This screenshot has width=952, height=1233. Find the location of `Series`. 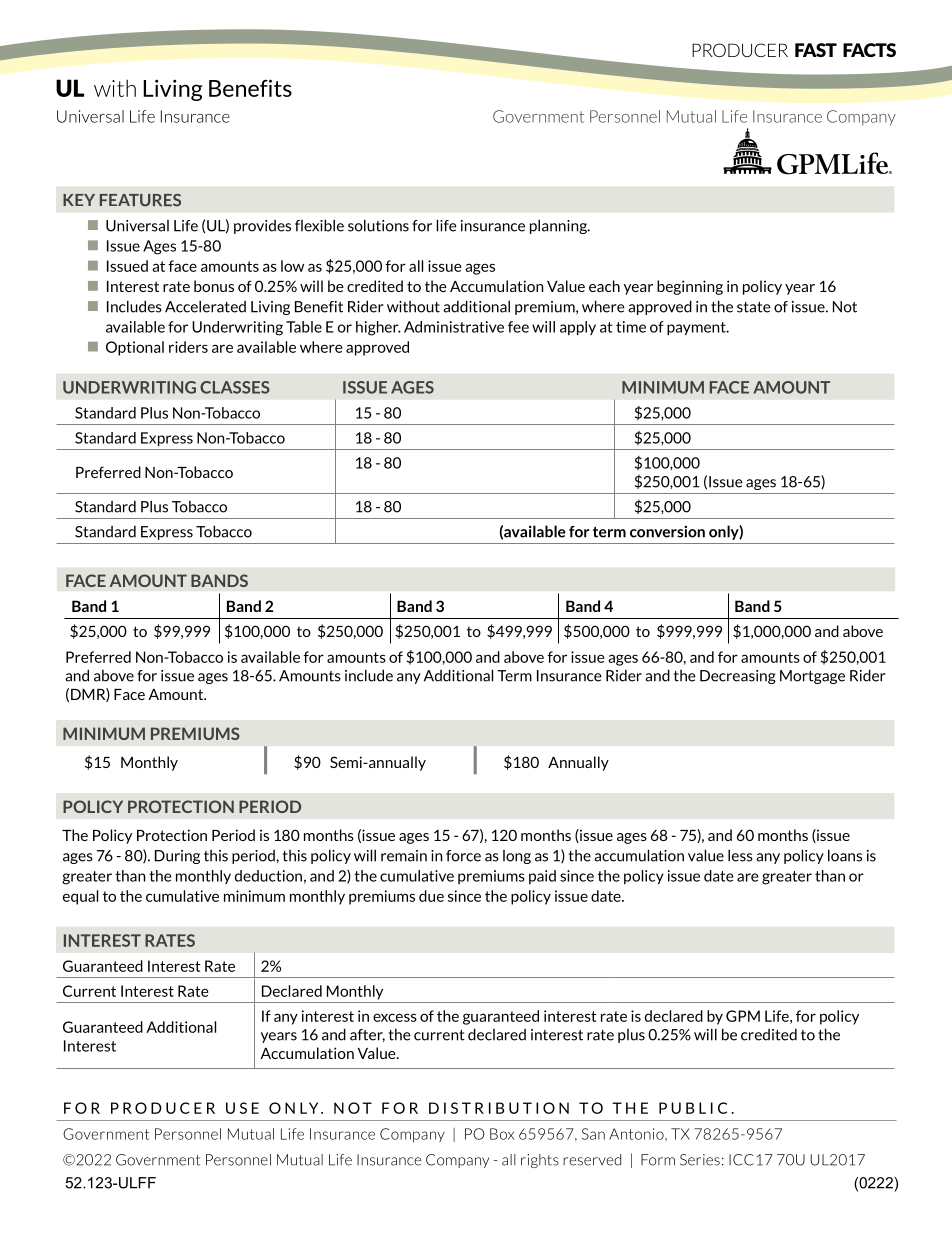

Series is located at coordinates (700, 1160).
